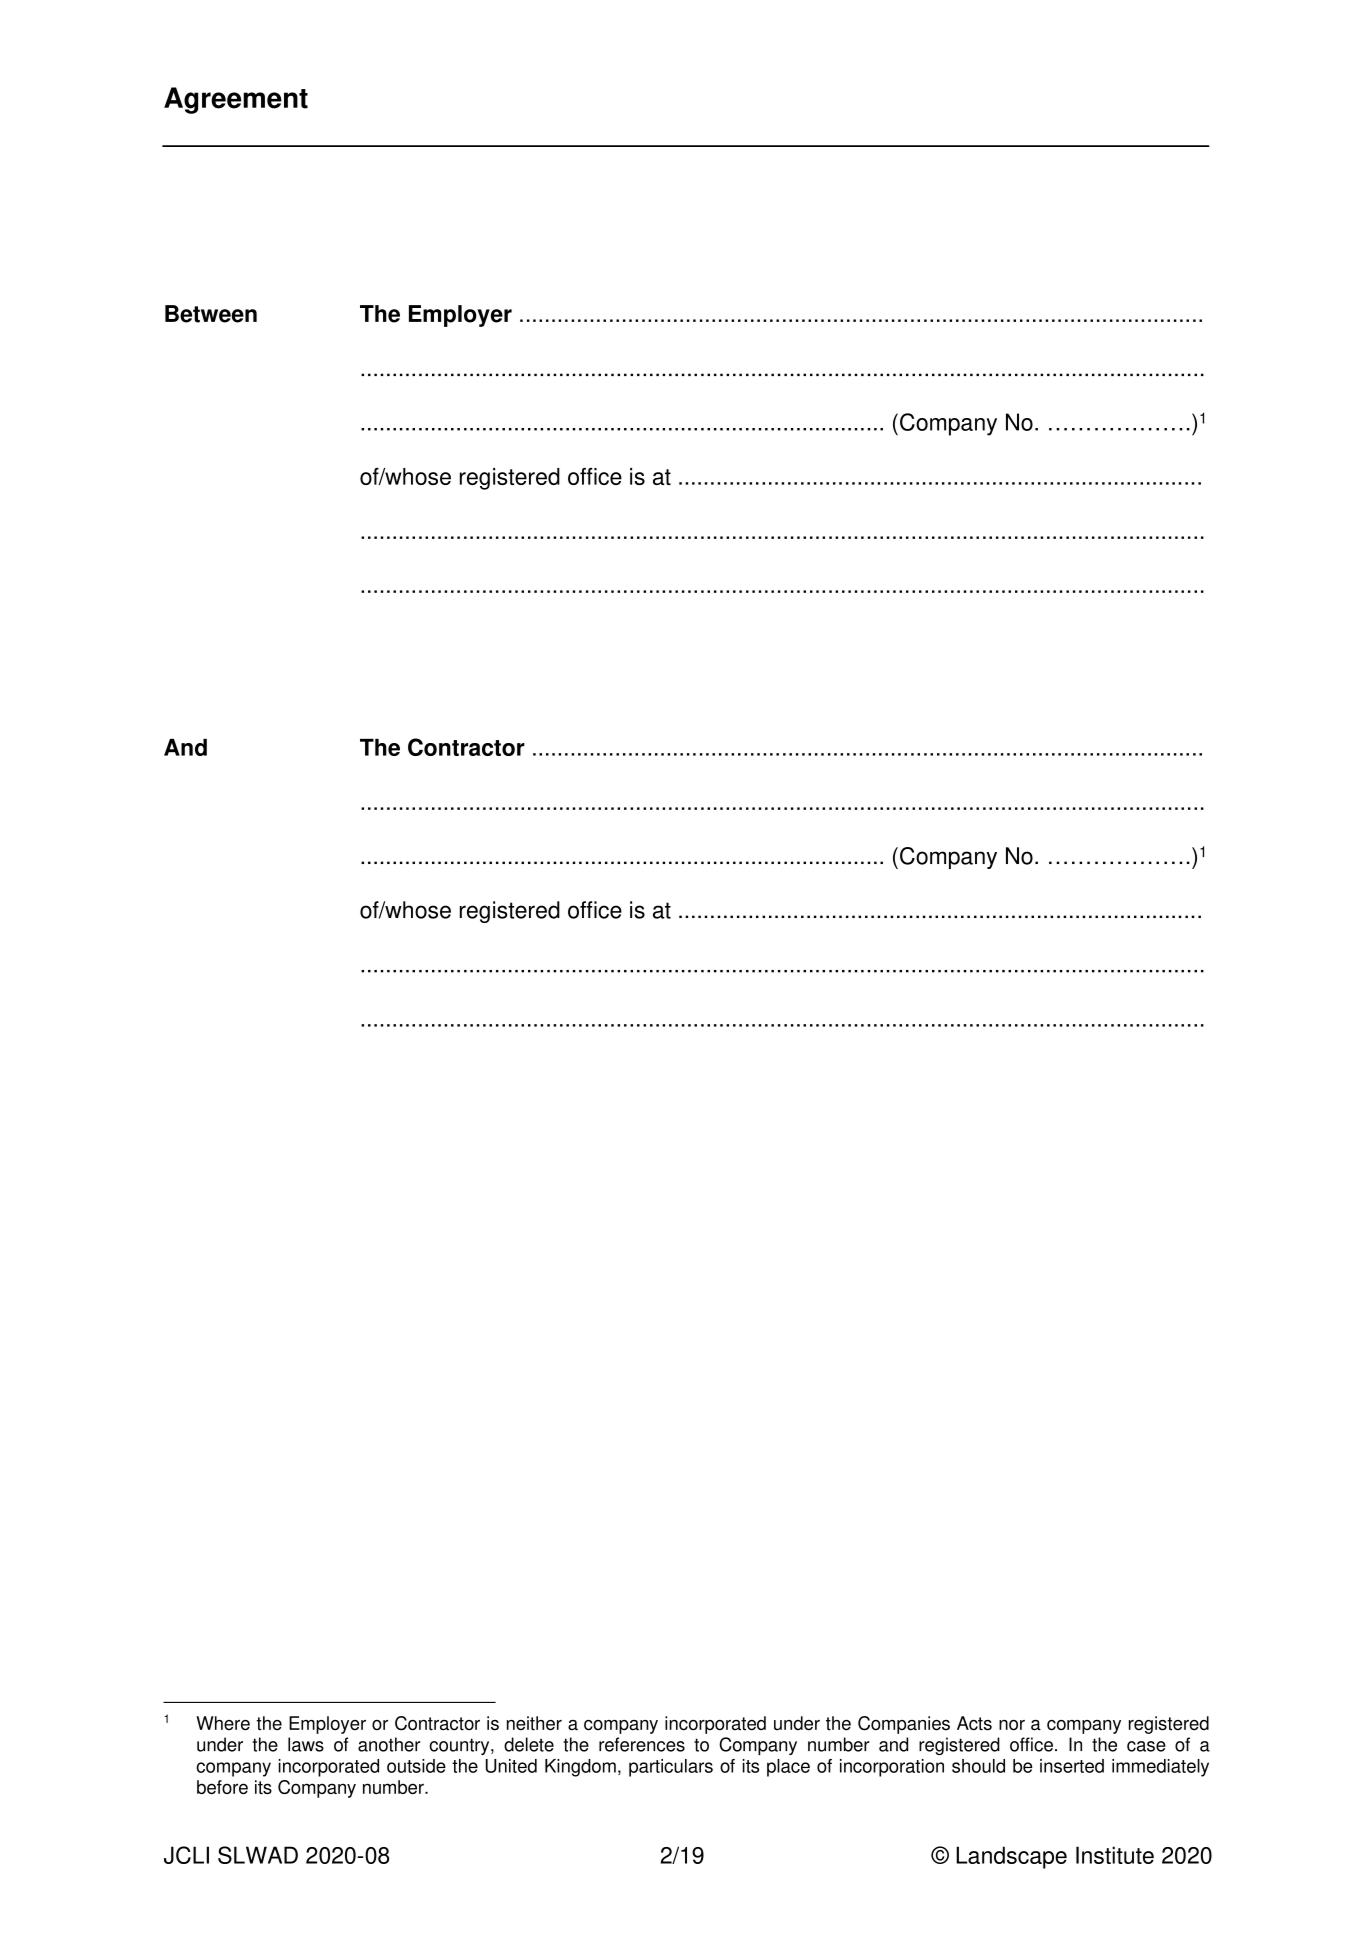  Describe the element at coordinates (974, 1723) in the image. I see `Acts` at that location.
